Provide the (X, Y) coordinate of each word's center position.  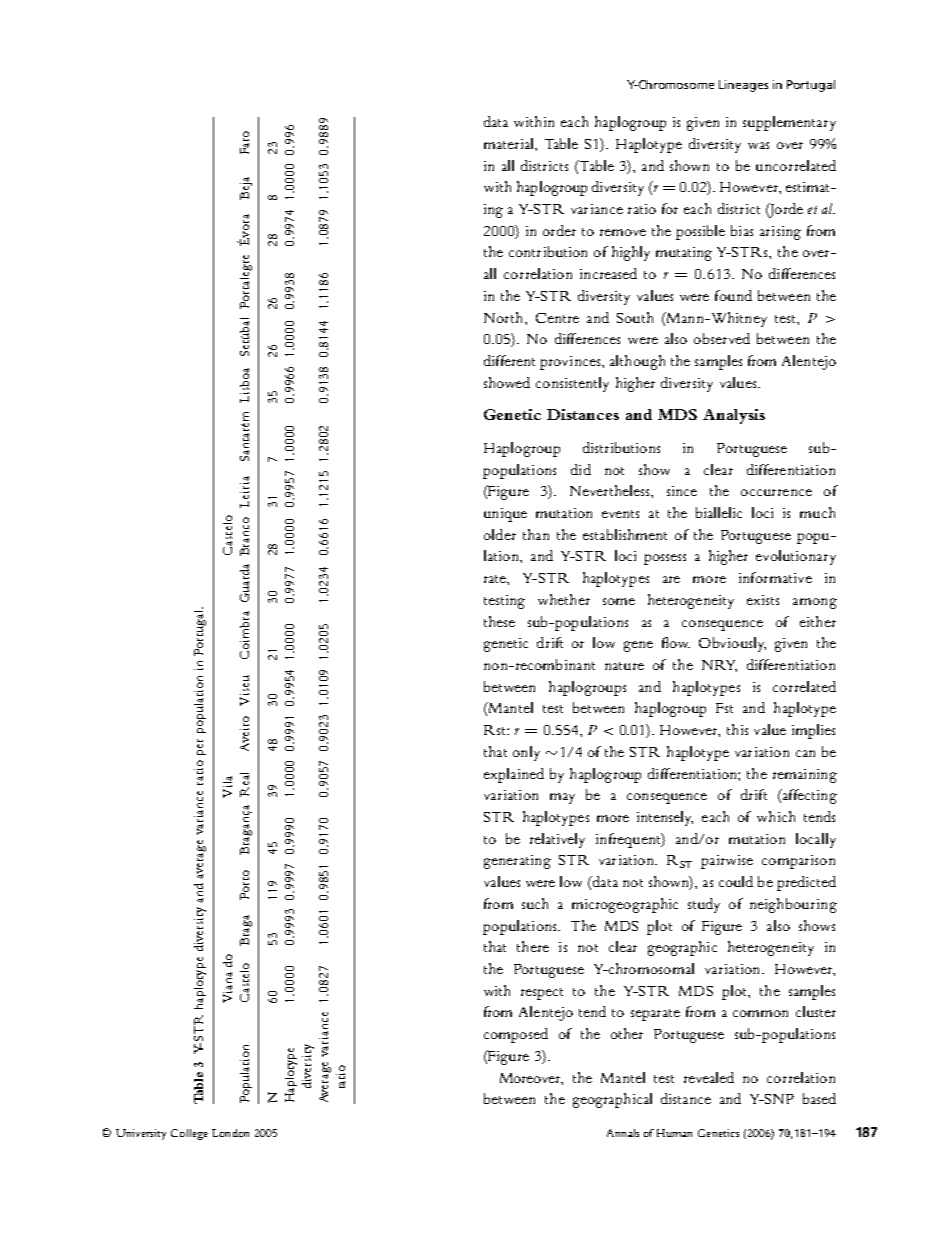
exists (763, 600)
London (230, 1133)
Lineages (743, 86)
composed (516, 1035)
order (559, 230)
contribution (548, 251)
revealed (709, 1077)
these (499, 621)
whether (564, 599)
